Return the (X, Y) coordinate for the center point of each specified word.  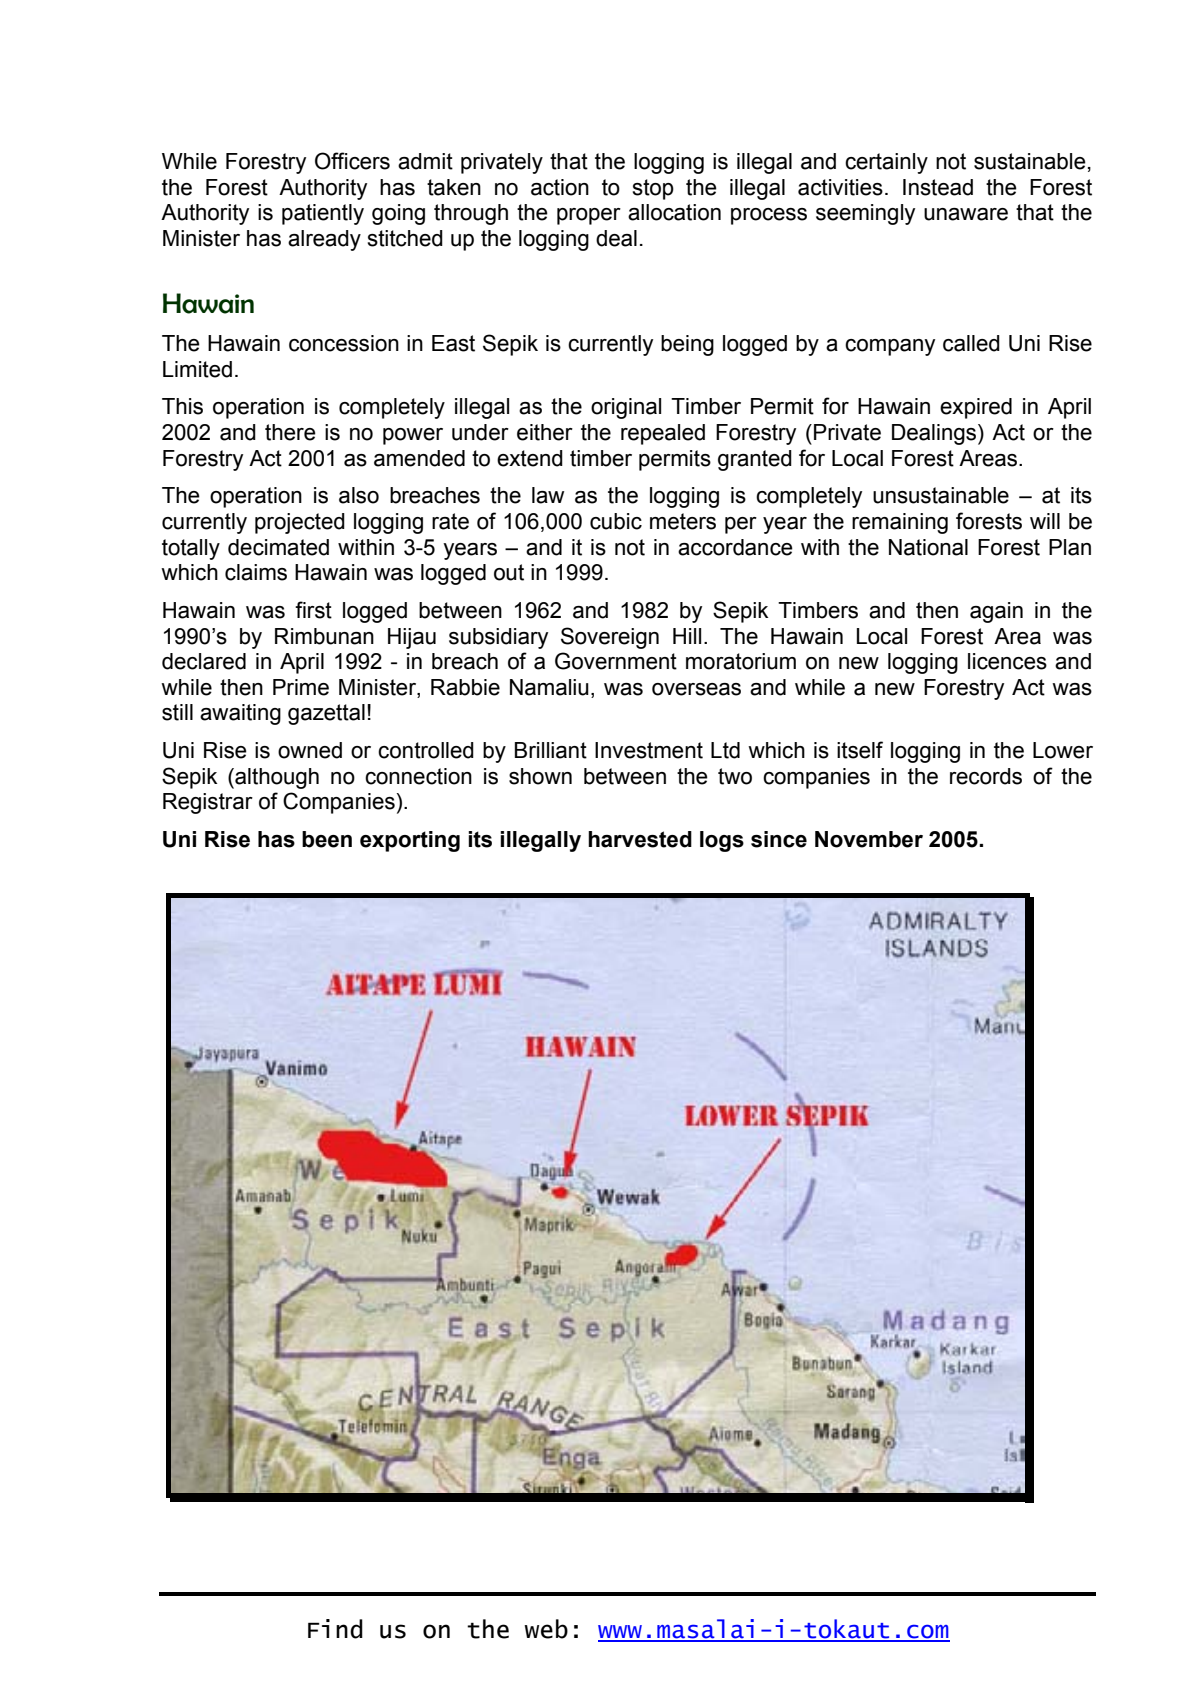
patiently (323, 214)
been (327, 839)
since (779, 839)
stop (653, 189)
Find (335, 1629)
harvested (640, 839)
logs (722, 841)
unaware (966, 214)
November (869, 839)
